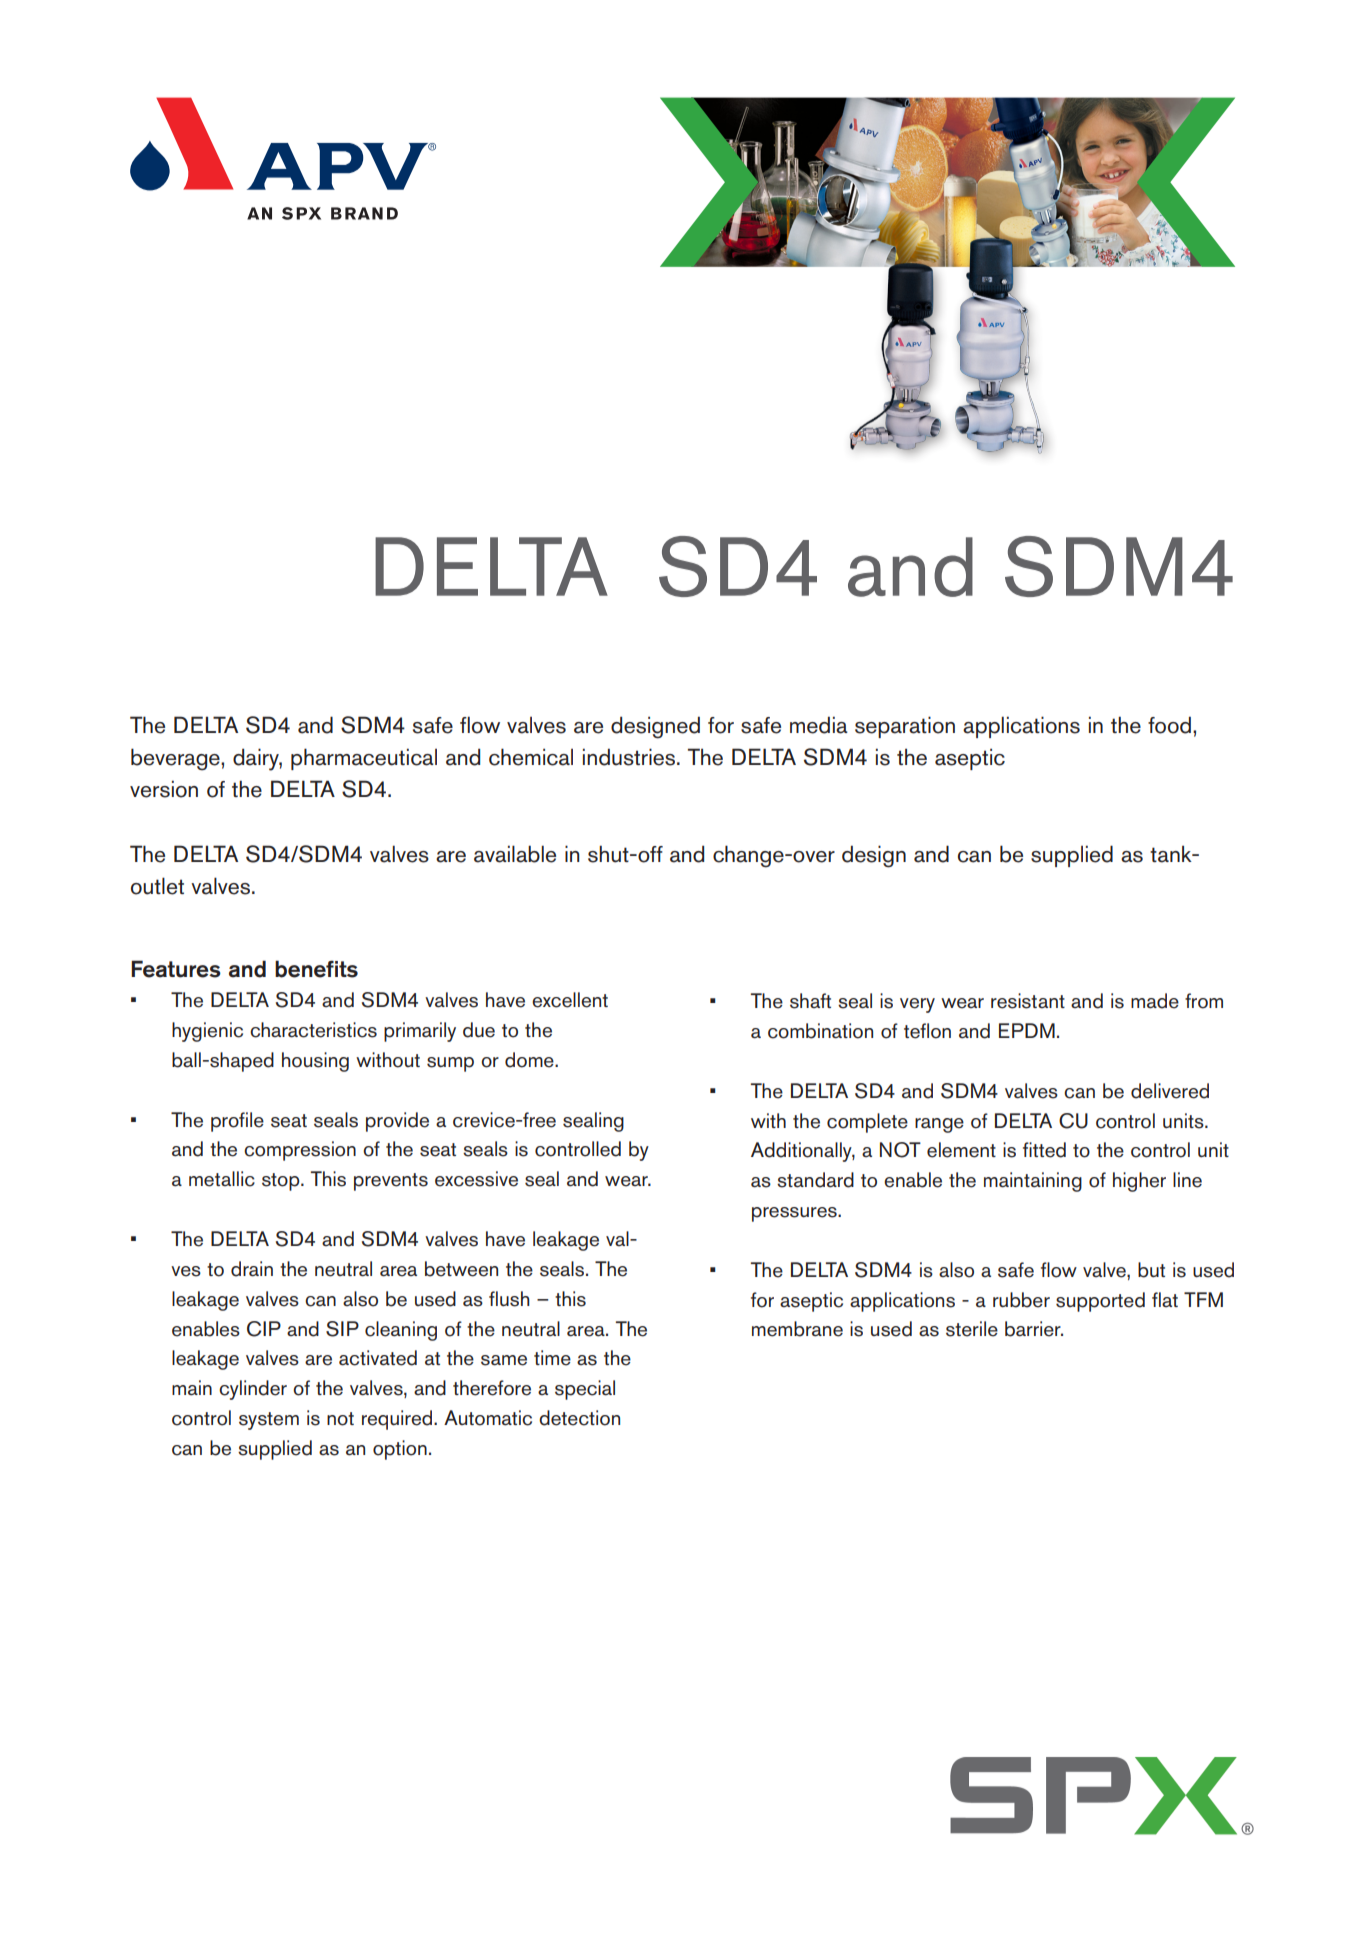 The image size is (1367, 1933). What do you see at coordinates (1139, 1182) in the page?
I see `higher` at bounding box center [1139, 1182].
